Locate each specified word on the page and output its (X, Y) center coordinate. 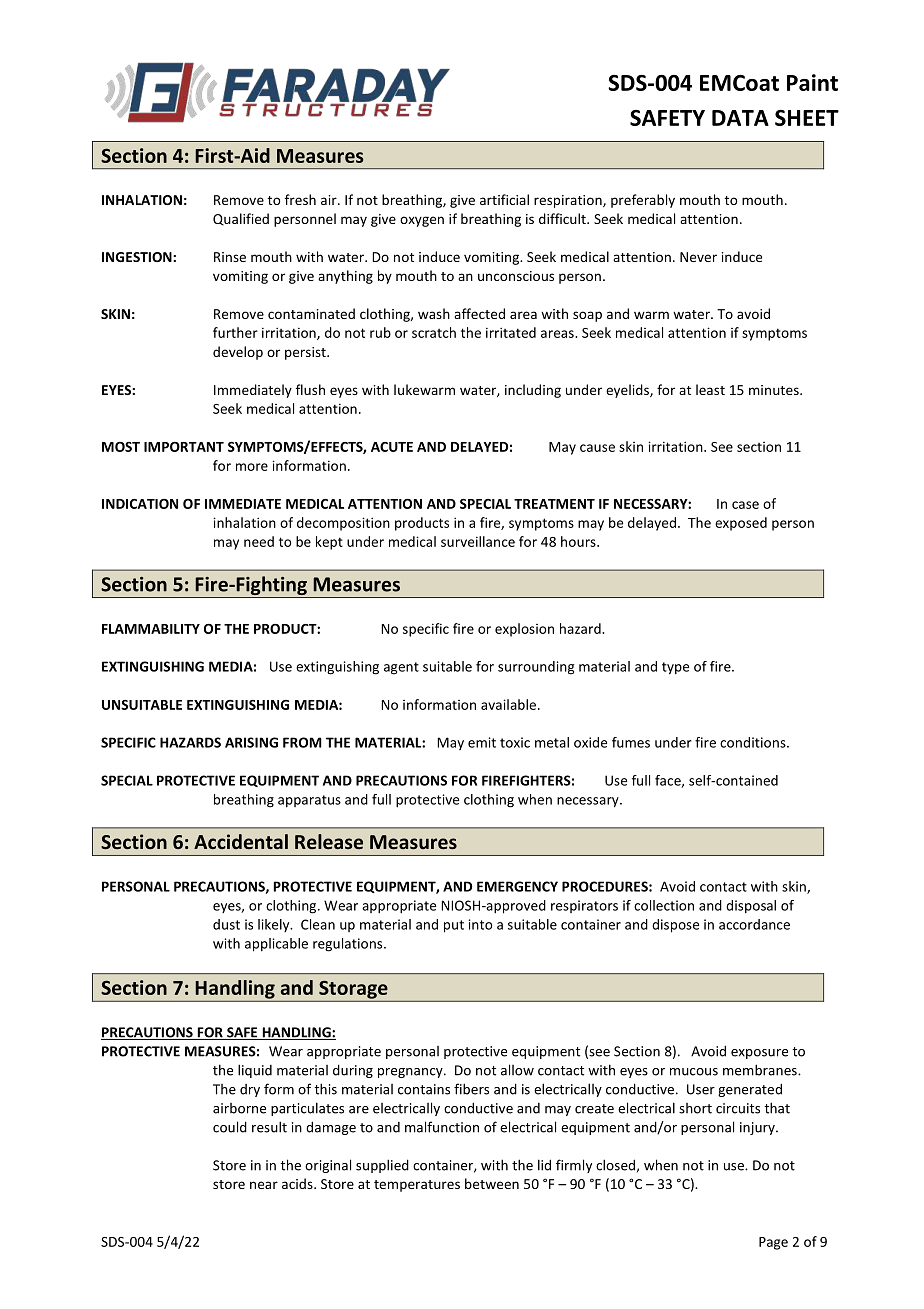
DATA (740, 118)
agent (401, 668)
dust (226, 924)
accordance (754, 924)
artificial (504, 199)
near (264, 1185)
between (492, 1183)
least (710, 389)
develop (238, 353)
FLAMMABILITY (151, 629)
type (675, 668)
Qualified (241, 219)
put (454, 926)
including (533, 391)
